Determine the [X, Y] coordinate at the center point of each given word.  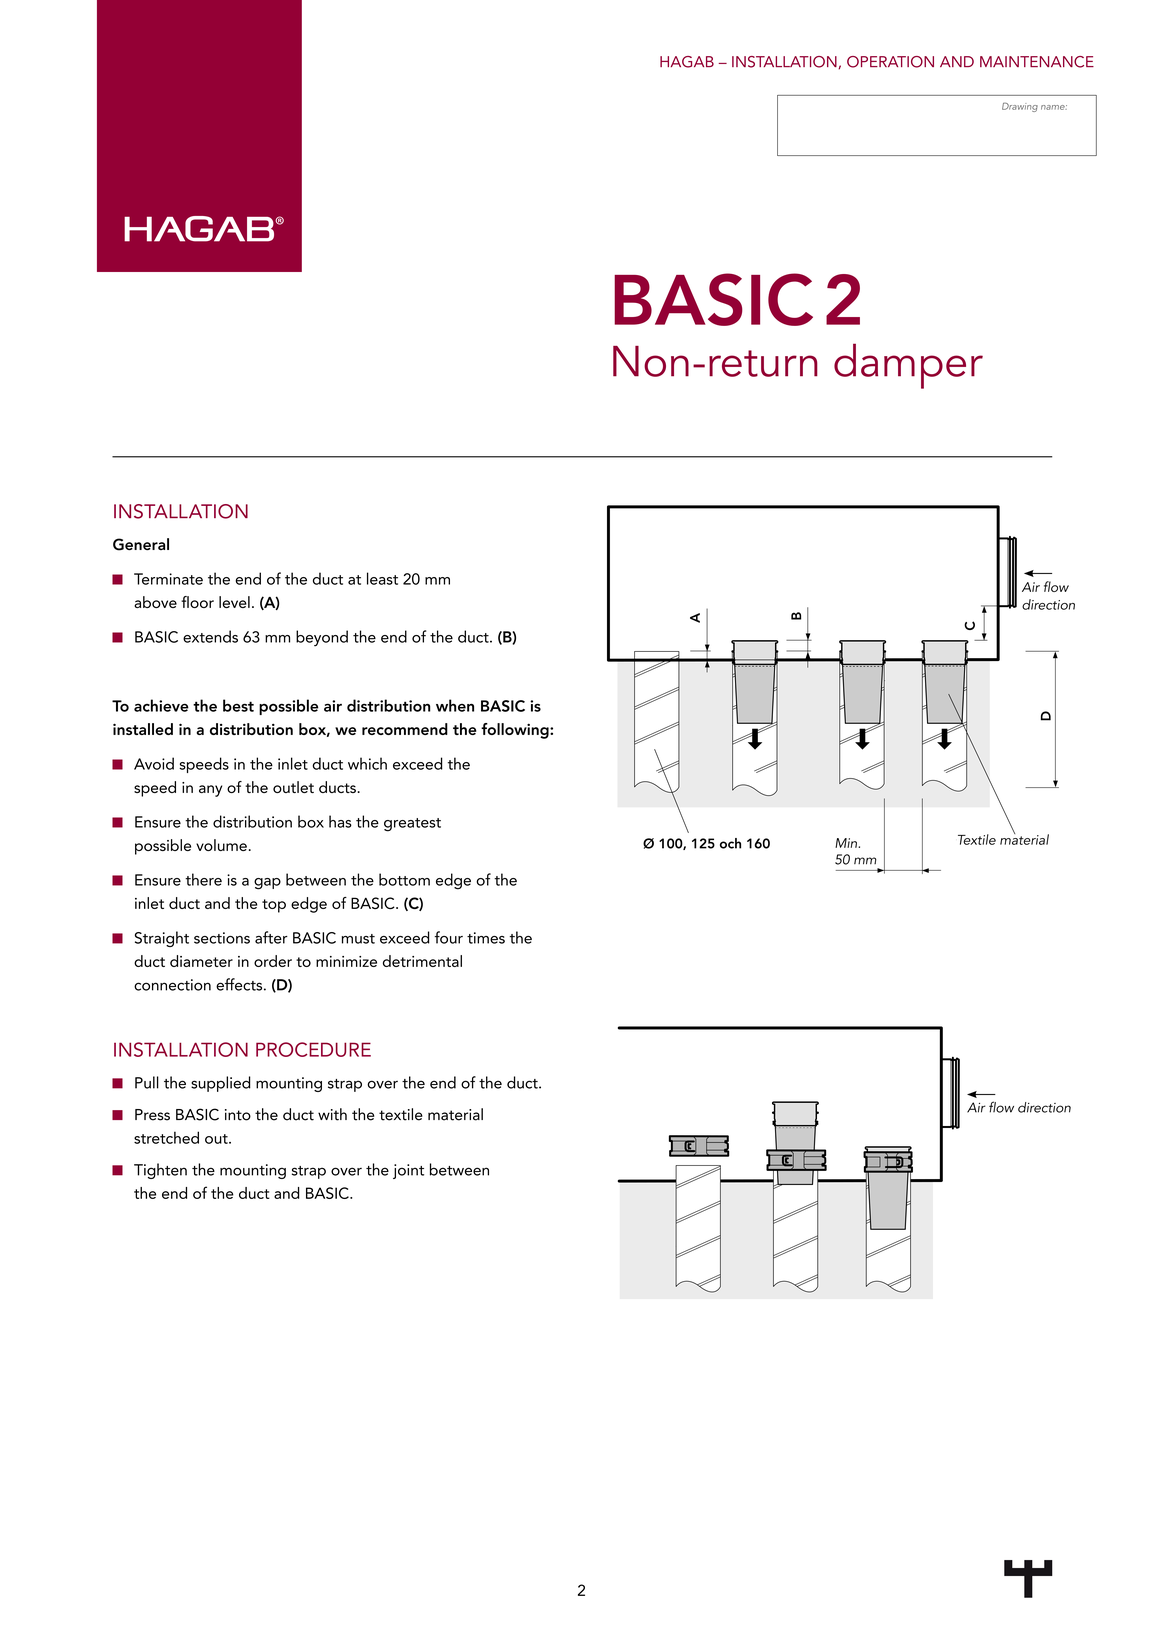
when [455, 705]
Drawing [1020, 107]
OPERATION [890, 62]
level [234, 602]
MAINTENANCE [1037, 62]
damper [908, 366]
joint [408, 1171]
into [238, 1115]
